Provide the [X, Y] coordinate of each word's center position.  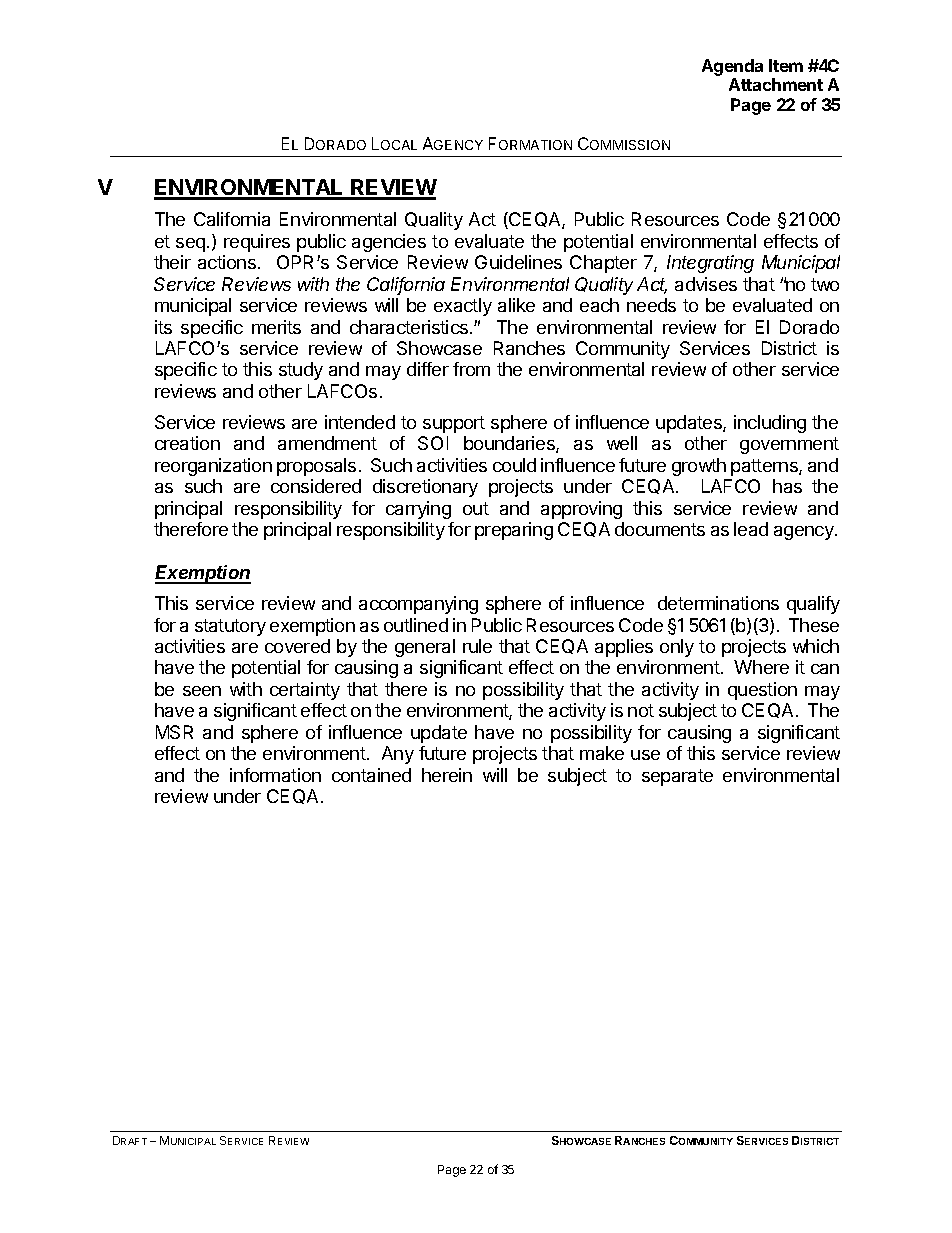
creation [187, 443]
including [770, 424]
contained [371, 775]
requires [257, 243]
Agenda [732, 67]
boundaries [510, 444]
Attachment [776, 84]
